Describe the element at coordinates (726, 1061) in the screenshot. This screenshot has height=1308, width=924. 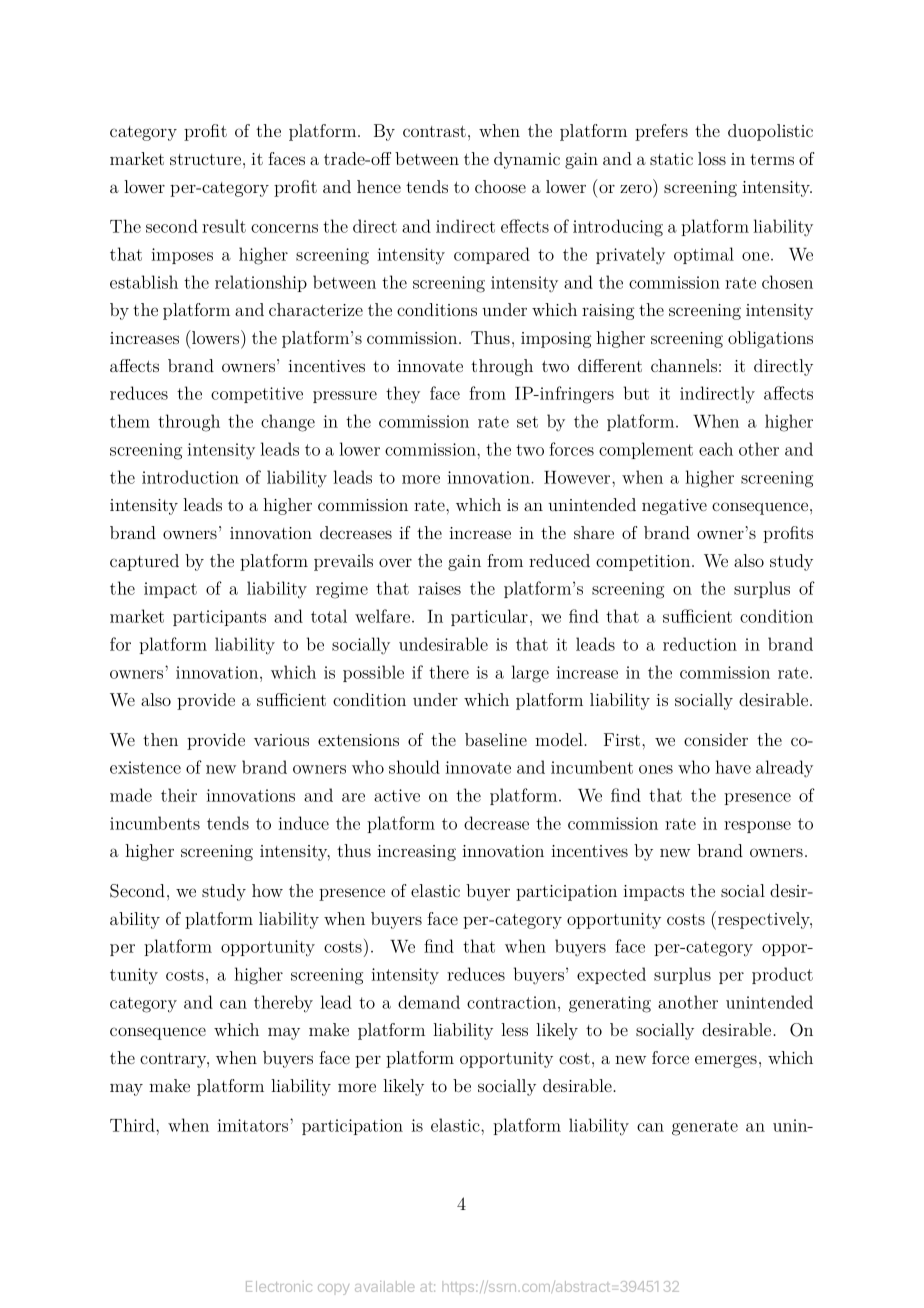
I see `emerges` at that location.
